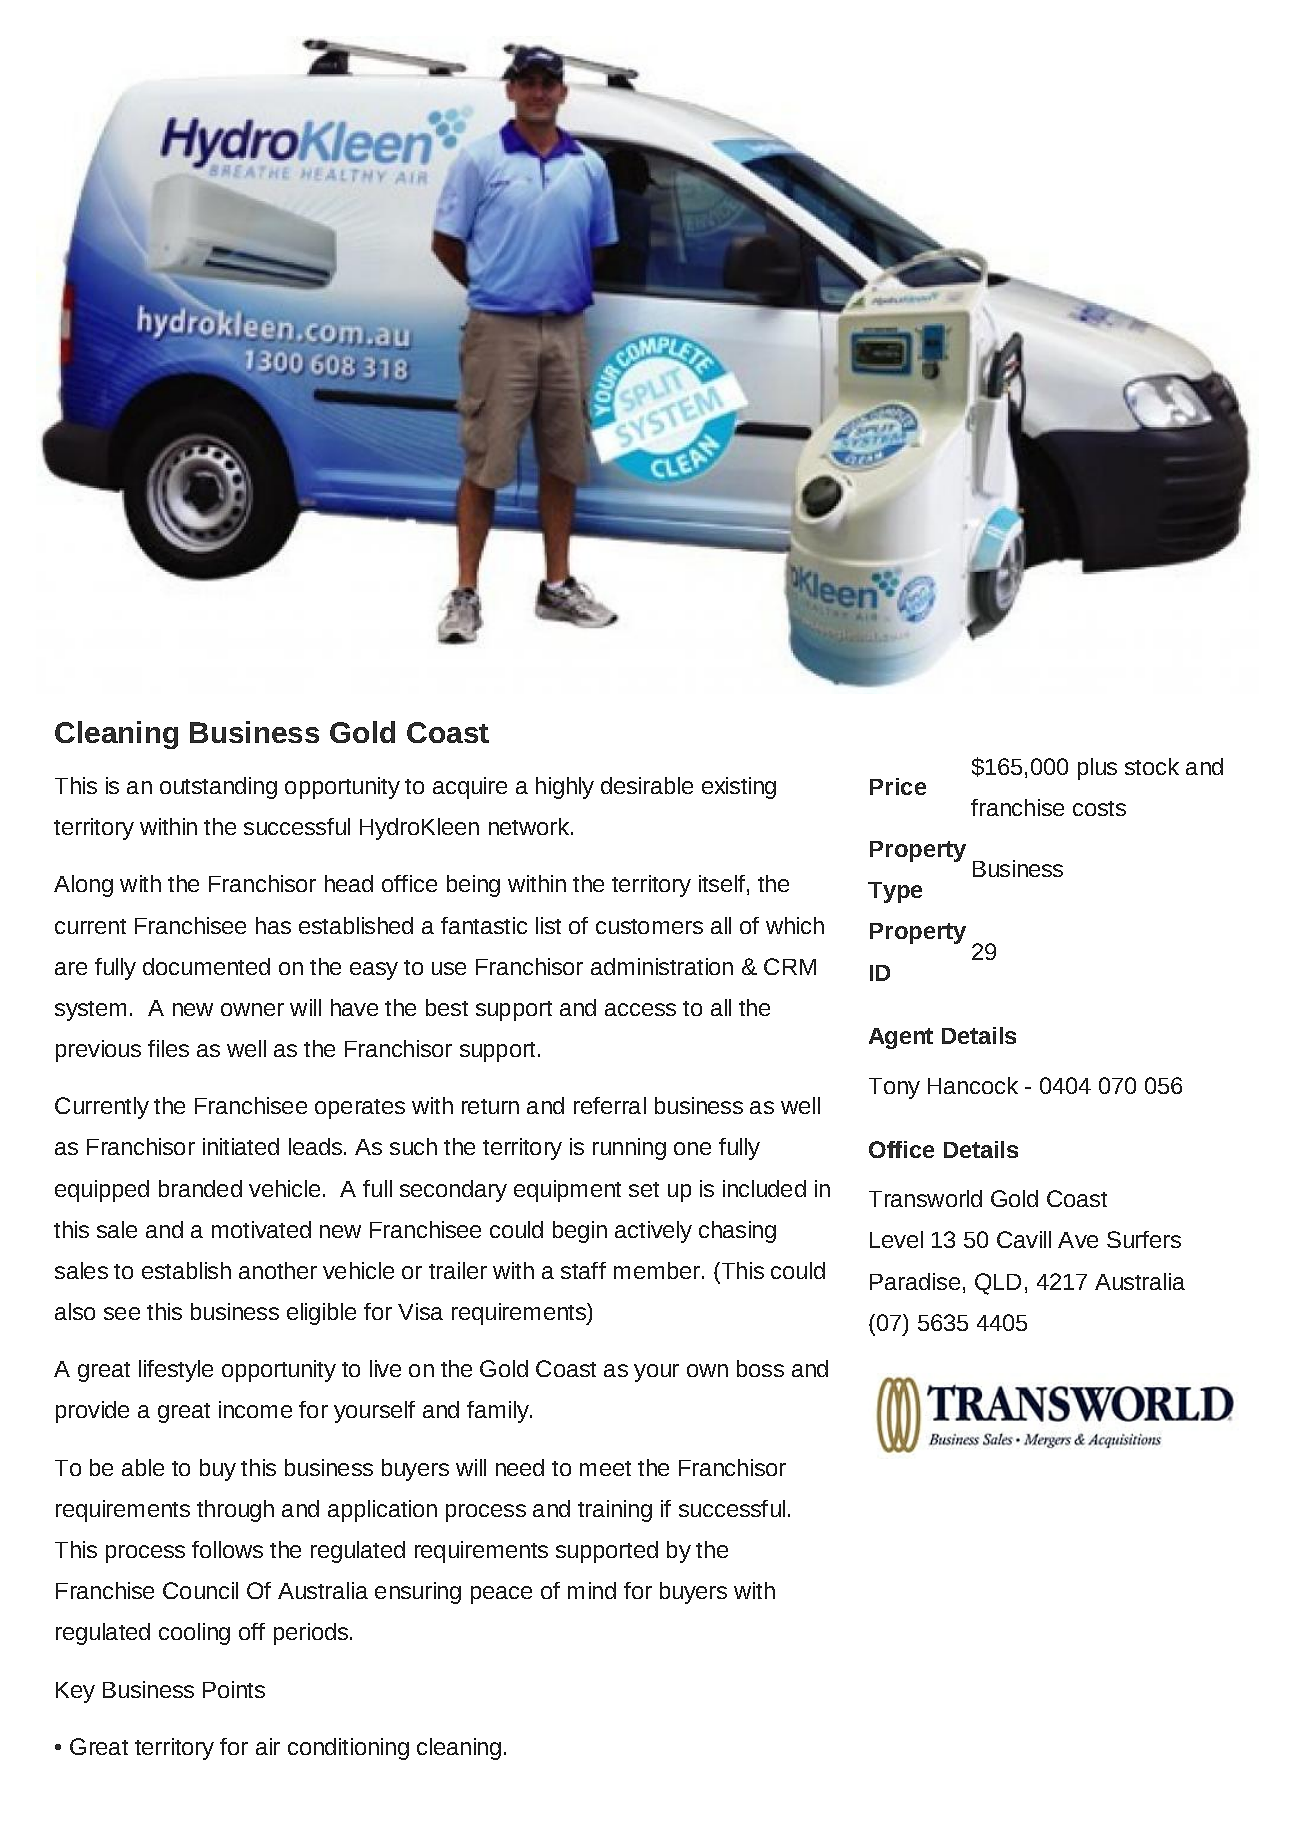  Describe the element at coordinates (760, 1368) in the document. I see `boss` at that location.
